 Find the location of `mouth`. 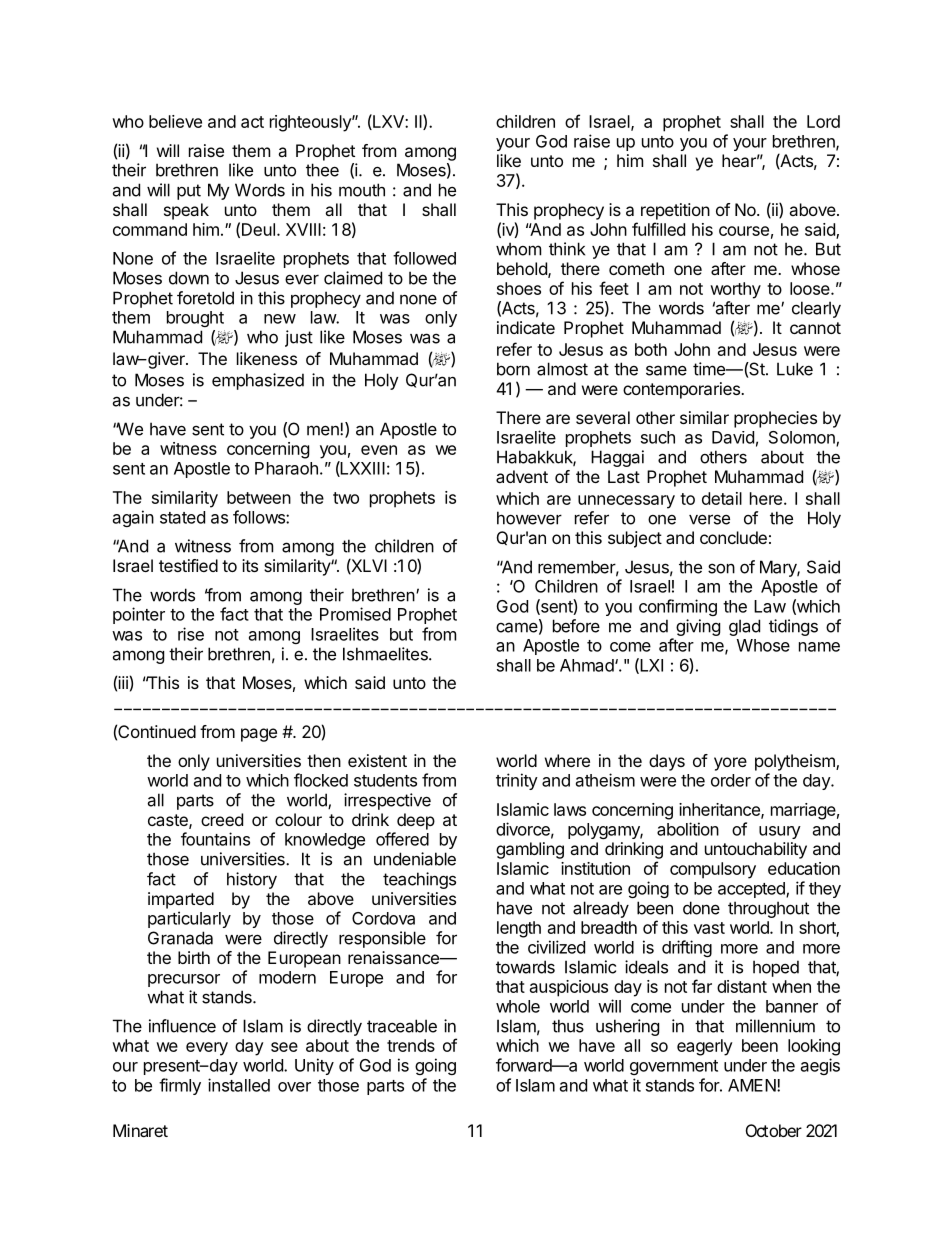

mouth is located at coordinates (362, 190).
